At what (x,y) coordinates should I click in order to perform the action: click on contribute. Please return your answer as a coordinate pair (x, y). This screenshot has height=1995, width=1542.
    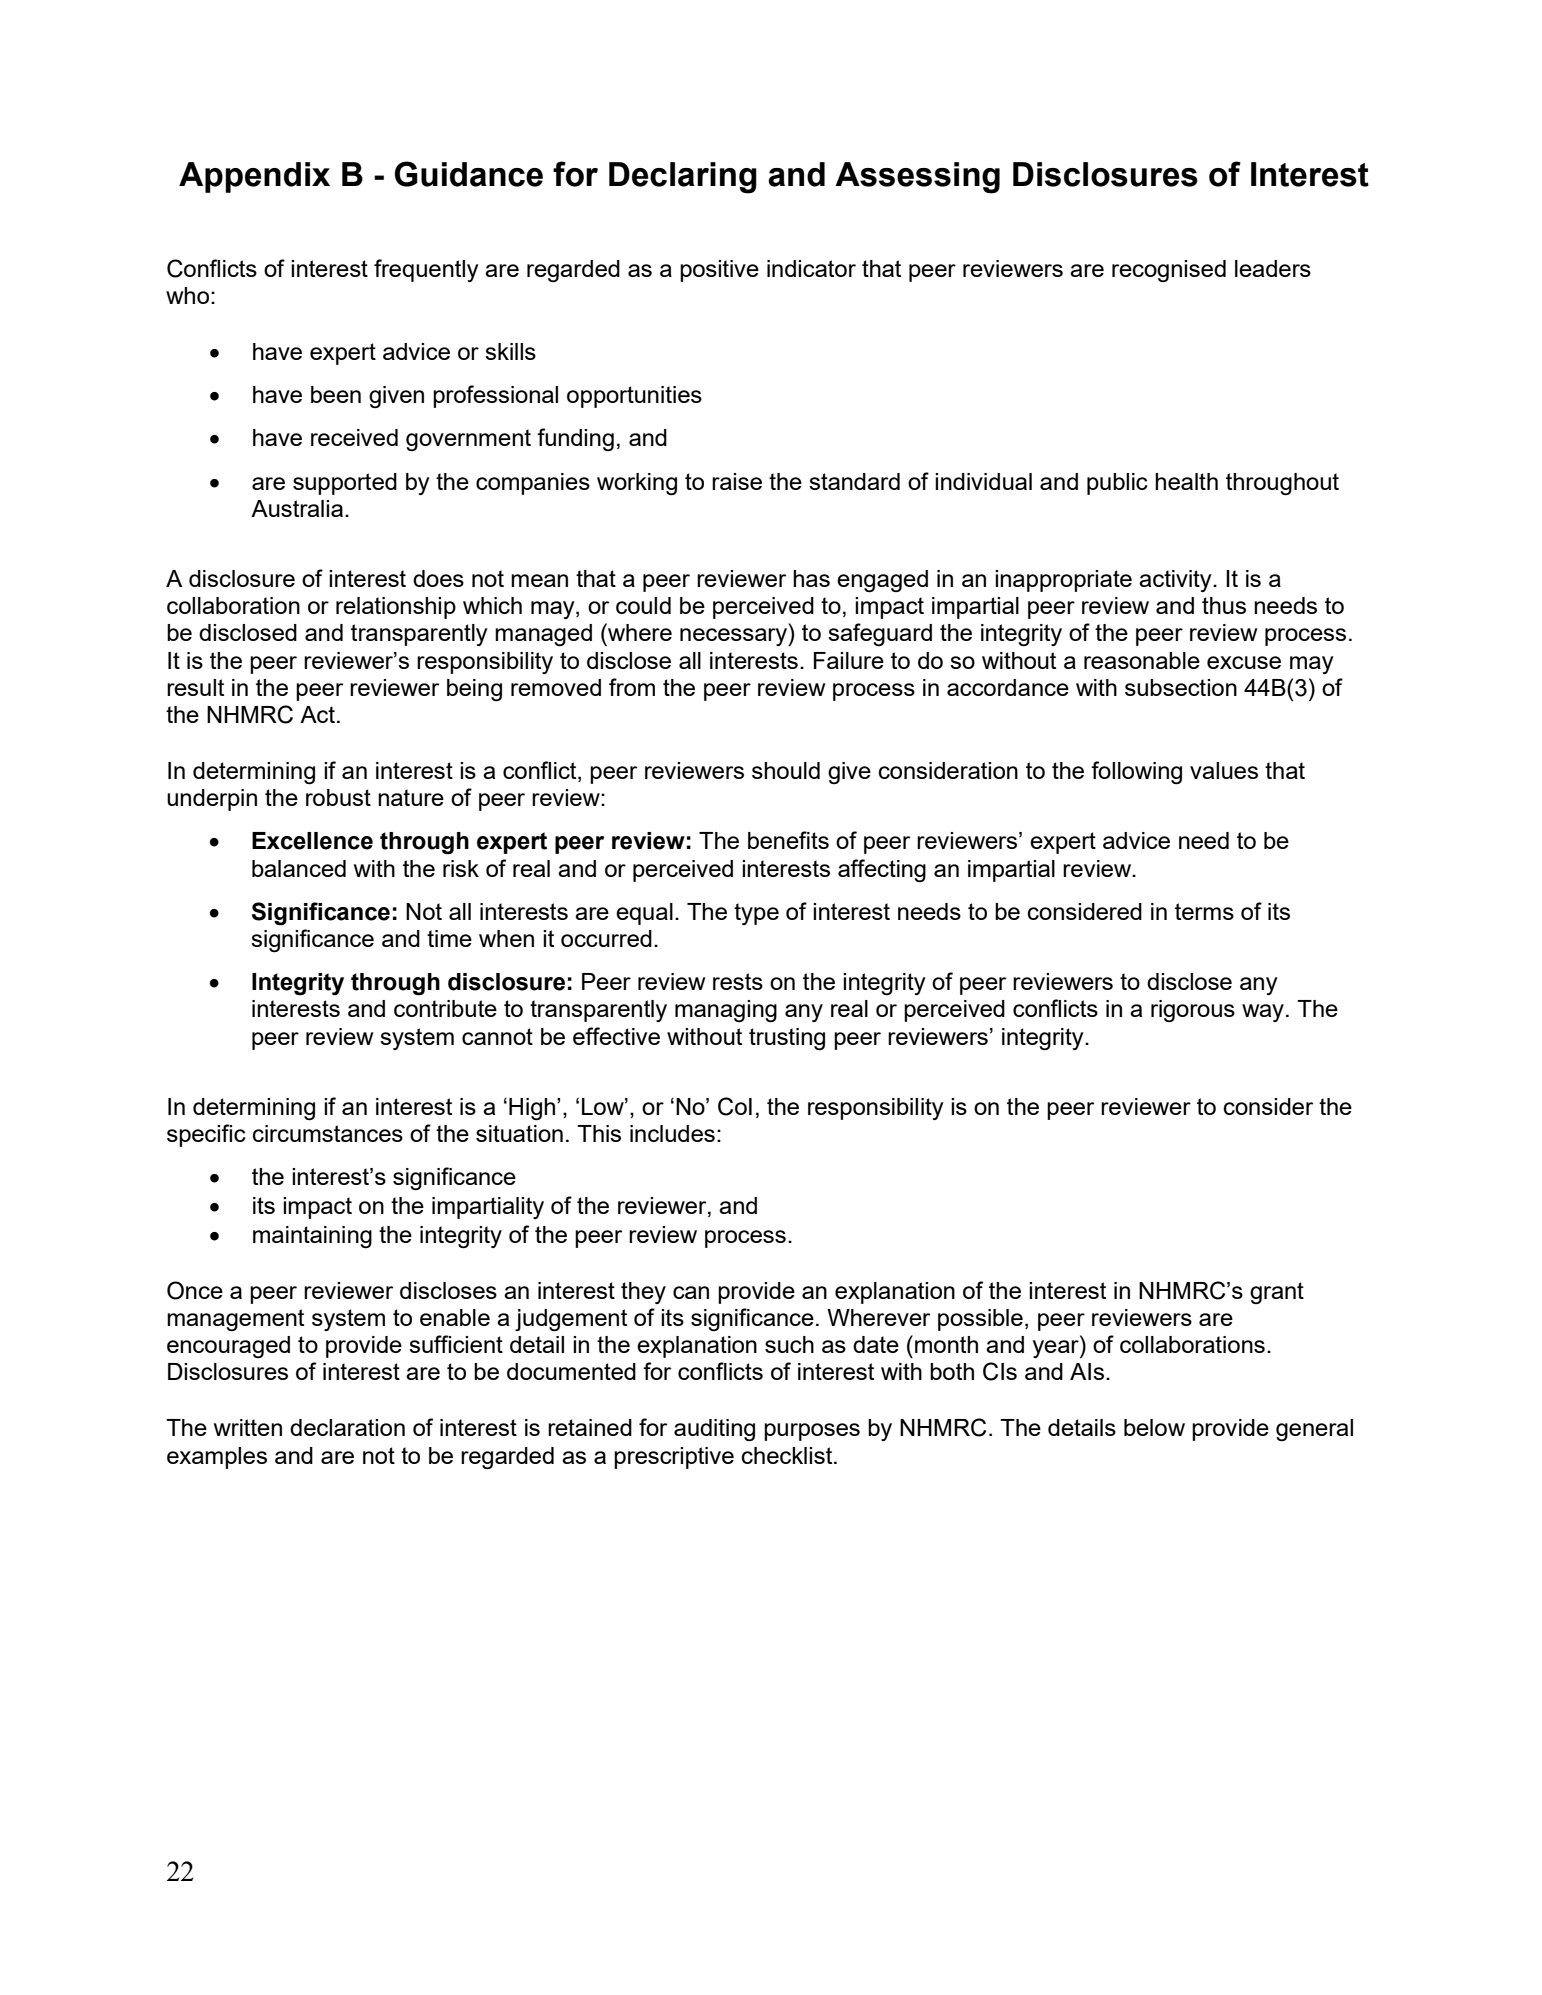
    Looking at the image, I should click on (445, 1008).
